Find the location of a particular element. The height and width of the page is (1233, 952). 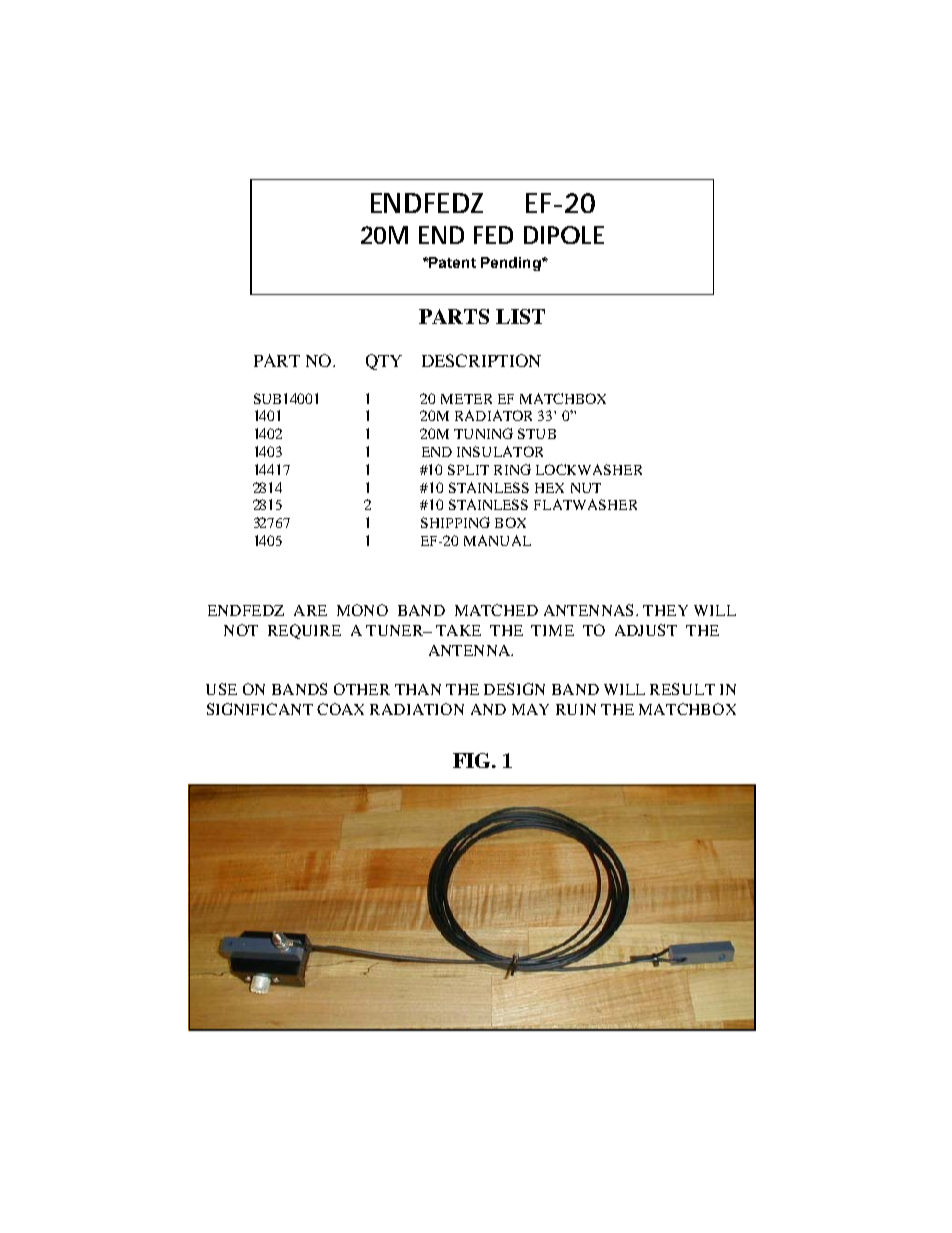

SPLIT is located at coordinates (468, 469).
